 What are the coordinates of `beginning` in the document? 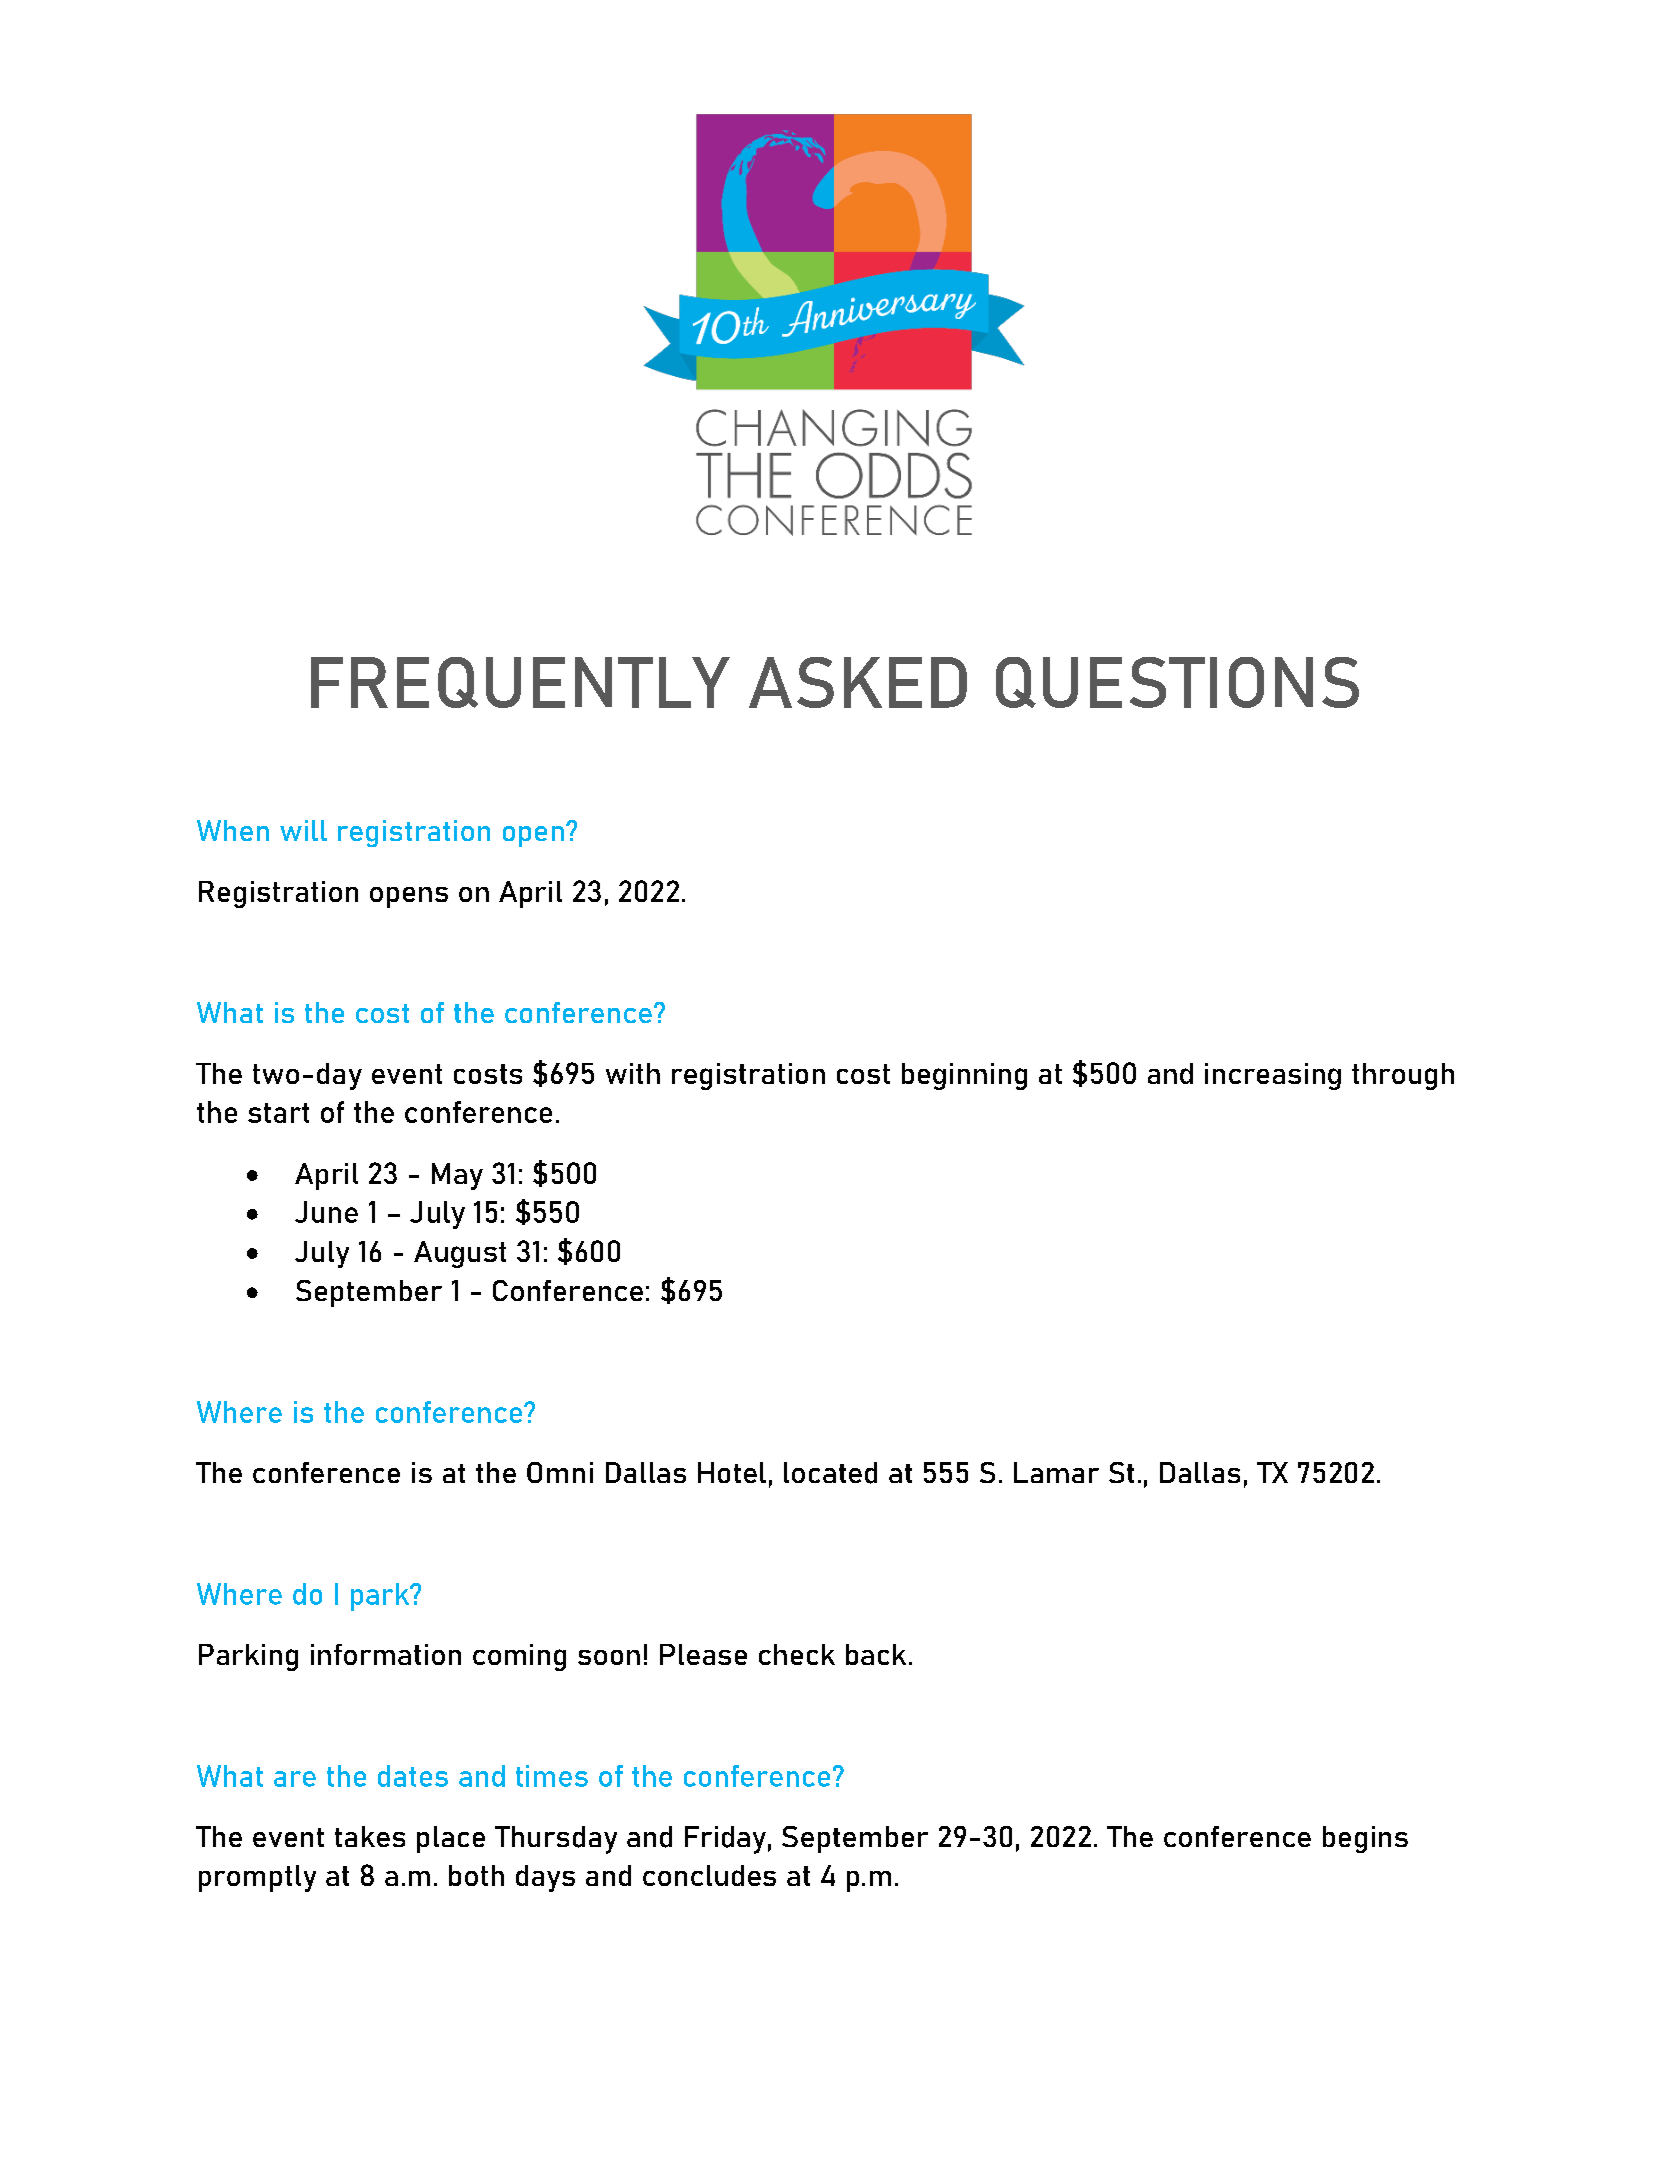 It's located at (964, 1076).
